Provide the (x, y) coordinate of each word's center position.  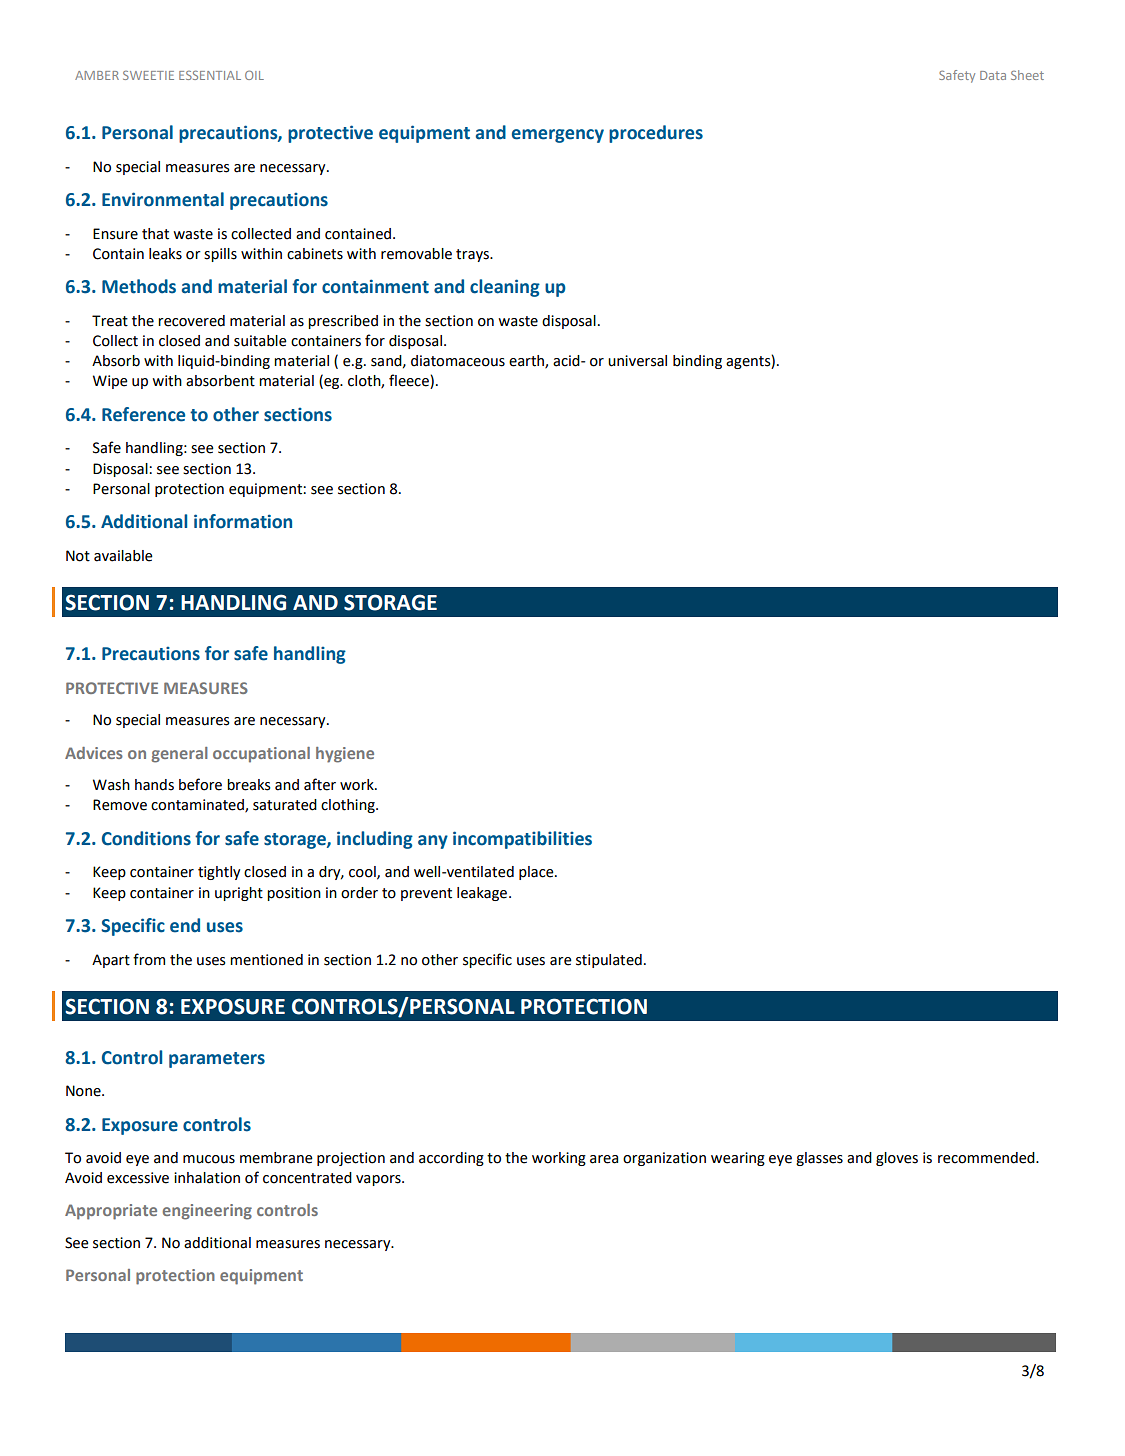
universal (637, 361)
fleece (410, 381)
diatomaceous (458, 361)
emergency (558, 136)
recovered (191, 321)
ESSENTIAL (210, 75)
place (537, 873)
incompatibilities (522, 840)
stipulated (609, 961)
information (243, 521)
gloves (897, 1159)
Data (993, 75)
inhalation (207, 1178)
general (179, 755)
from (149, 959)
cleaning (505, 288)
